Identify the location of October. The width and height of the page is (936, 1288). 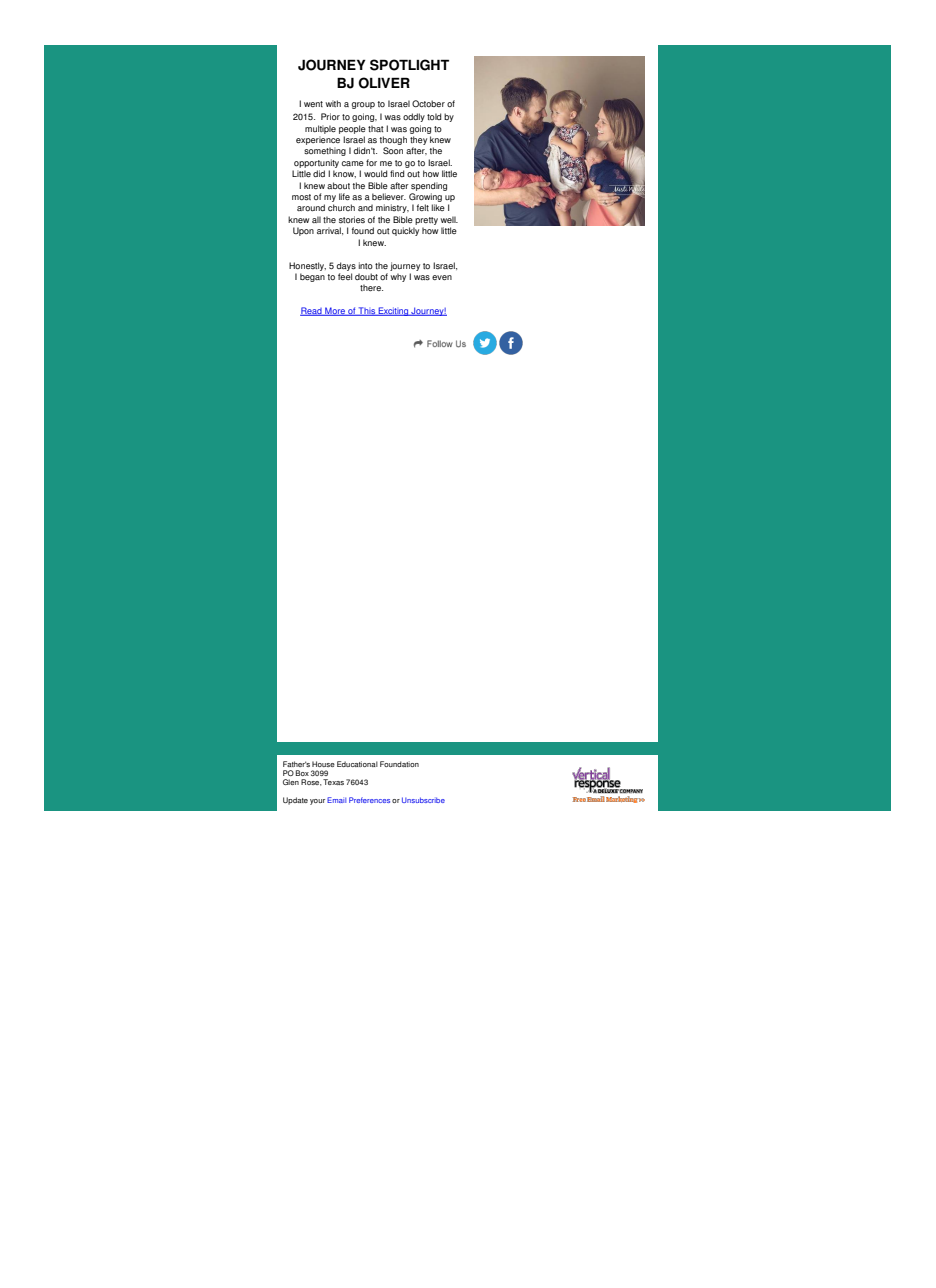
(428, 103).
